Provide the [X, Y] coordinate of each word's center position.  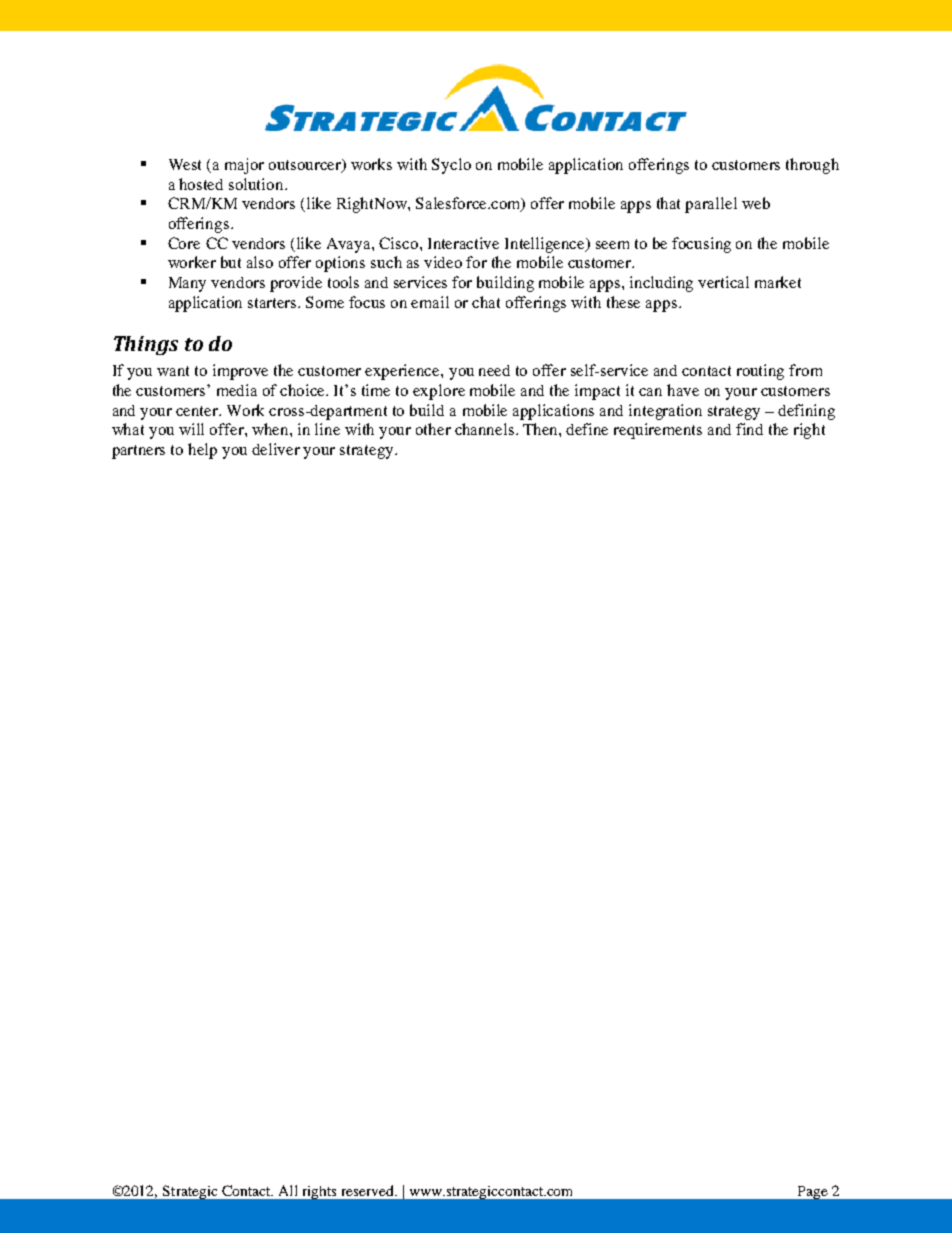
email [430, 302]
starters [274, 303]
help [202, 451]
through [812, 166]
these [623, 302]
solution [257, 184]
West [185, 164]
